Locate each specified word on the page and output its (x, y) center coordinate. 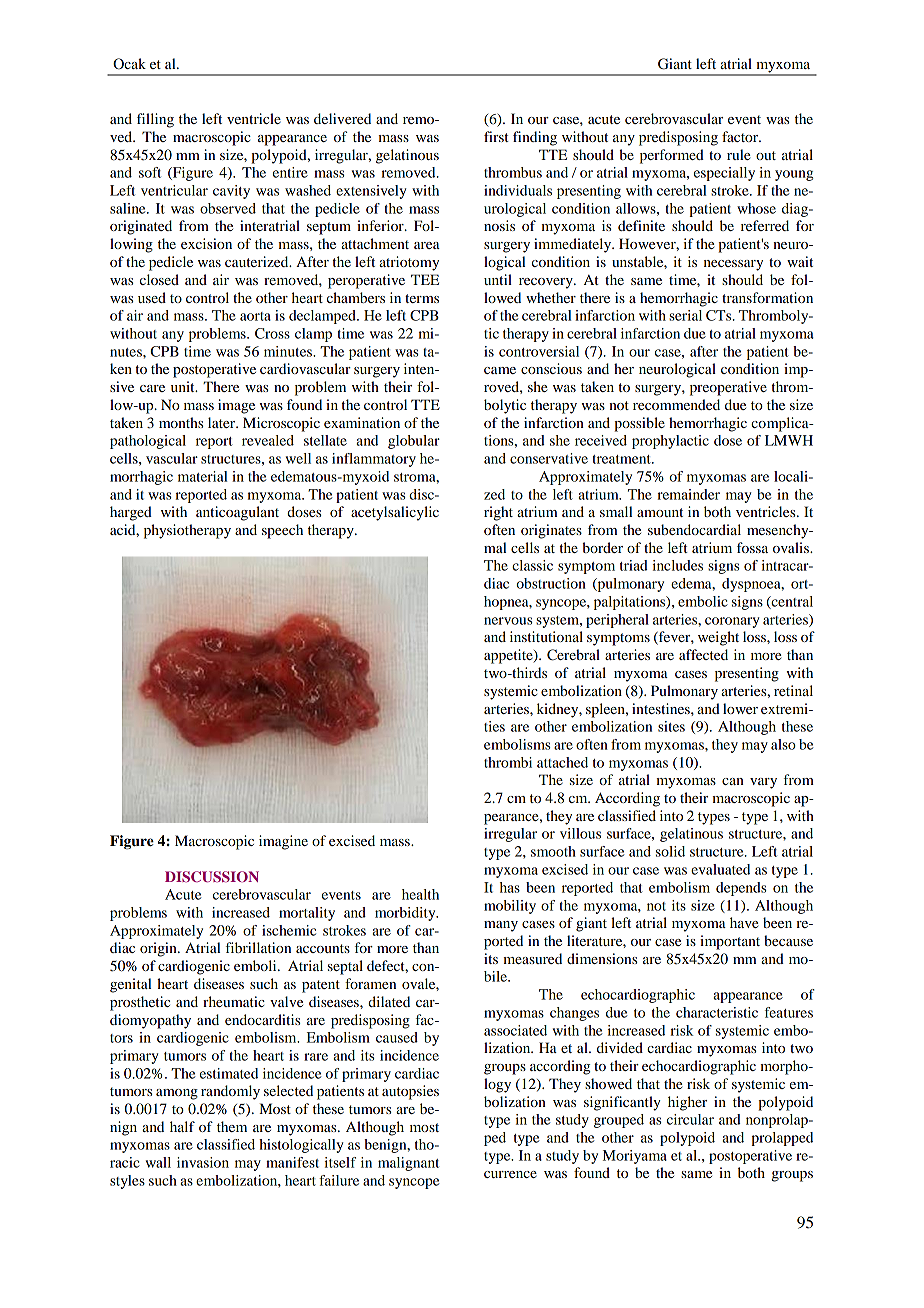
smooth (553, 851)
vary (763, 783)
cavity (231, 192)
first (496, 136)
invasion (203, 1162)
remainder (688, 494)
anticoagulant (237, 513)
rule (738, 154)
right (498, 513)
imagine (283, 842)
